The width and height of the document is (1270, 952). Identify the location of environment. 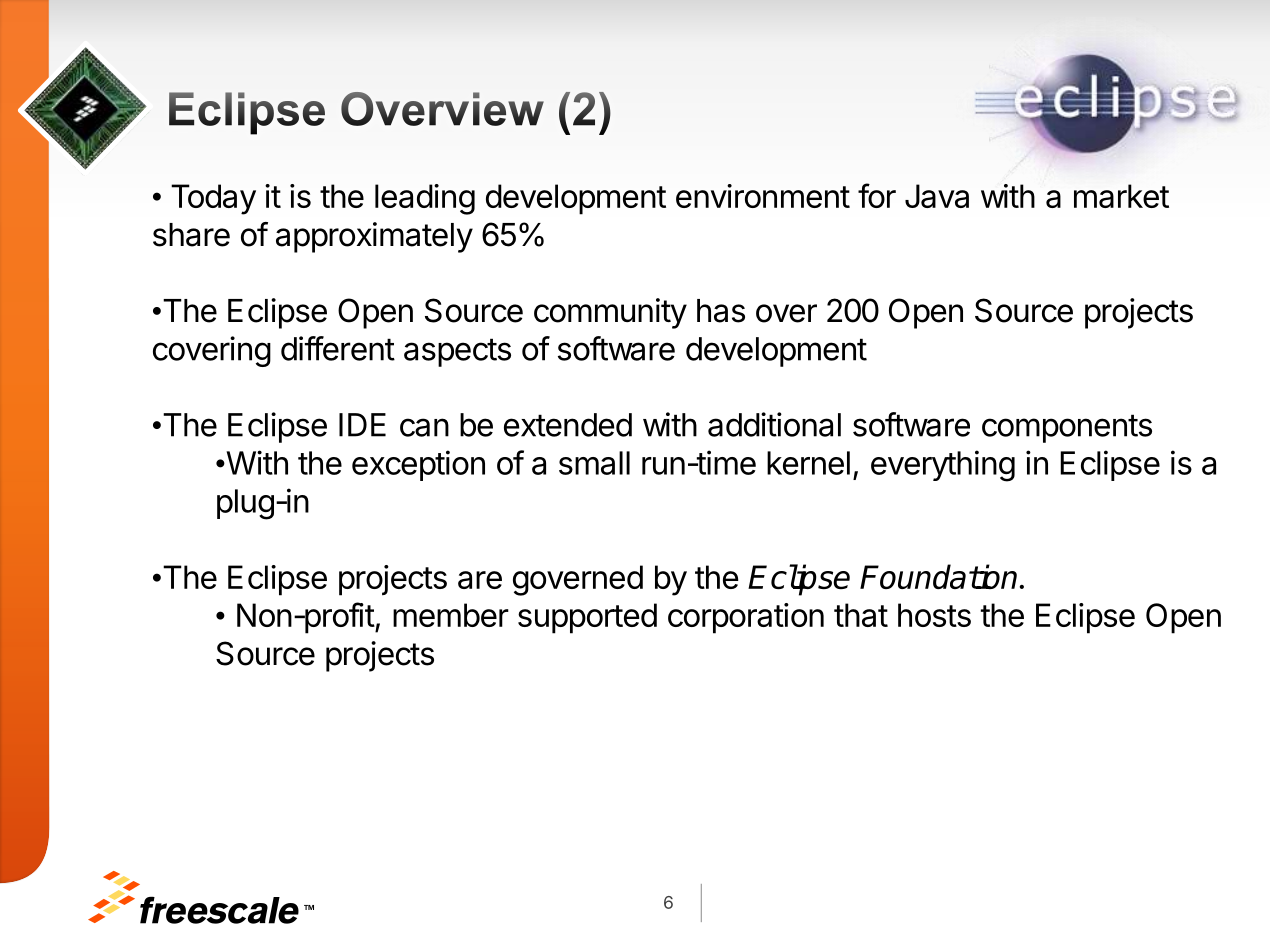
(763, 196).
